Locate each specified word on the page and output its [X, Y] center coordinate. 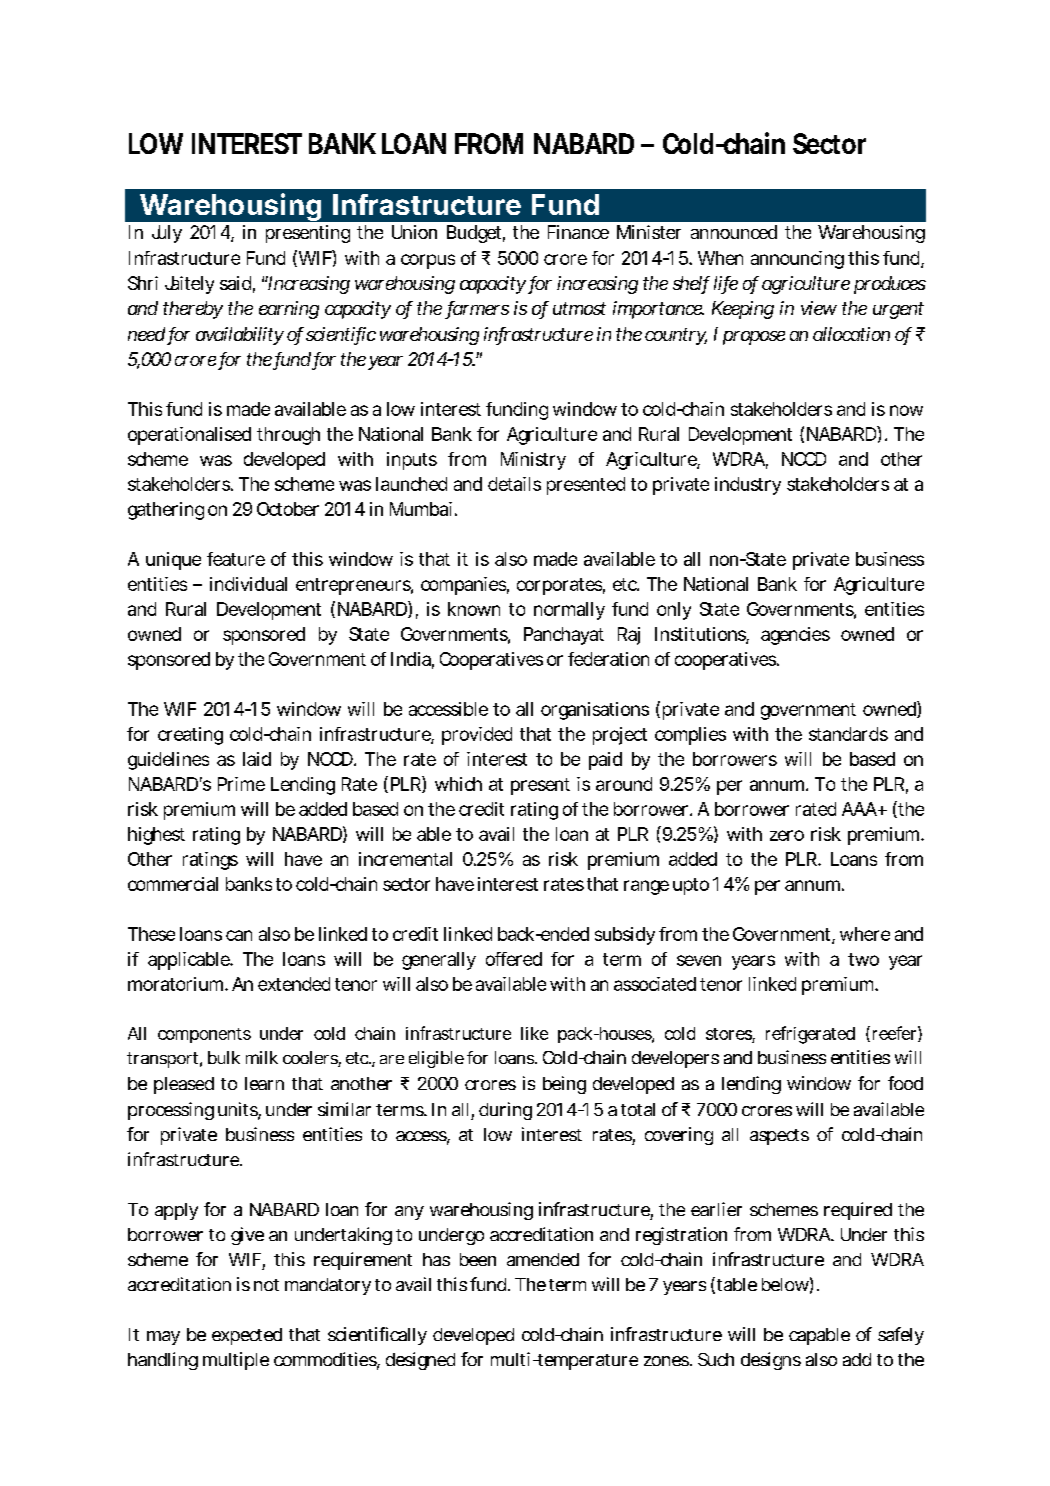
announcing [797, 260]
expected [247, 1336]
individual [248, 584]
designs [771, 1361]
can [239, 935]
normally [569, 611]
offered [514, 959]
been [478, 1259]
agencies [795, 636]
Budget [476, 234]
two [863, 959]
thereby [193, 310]
